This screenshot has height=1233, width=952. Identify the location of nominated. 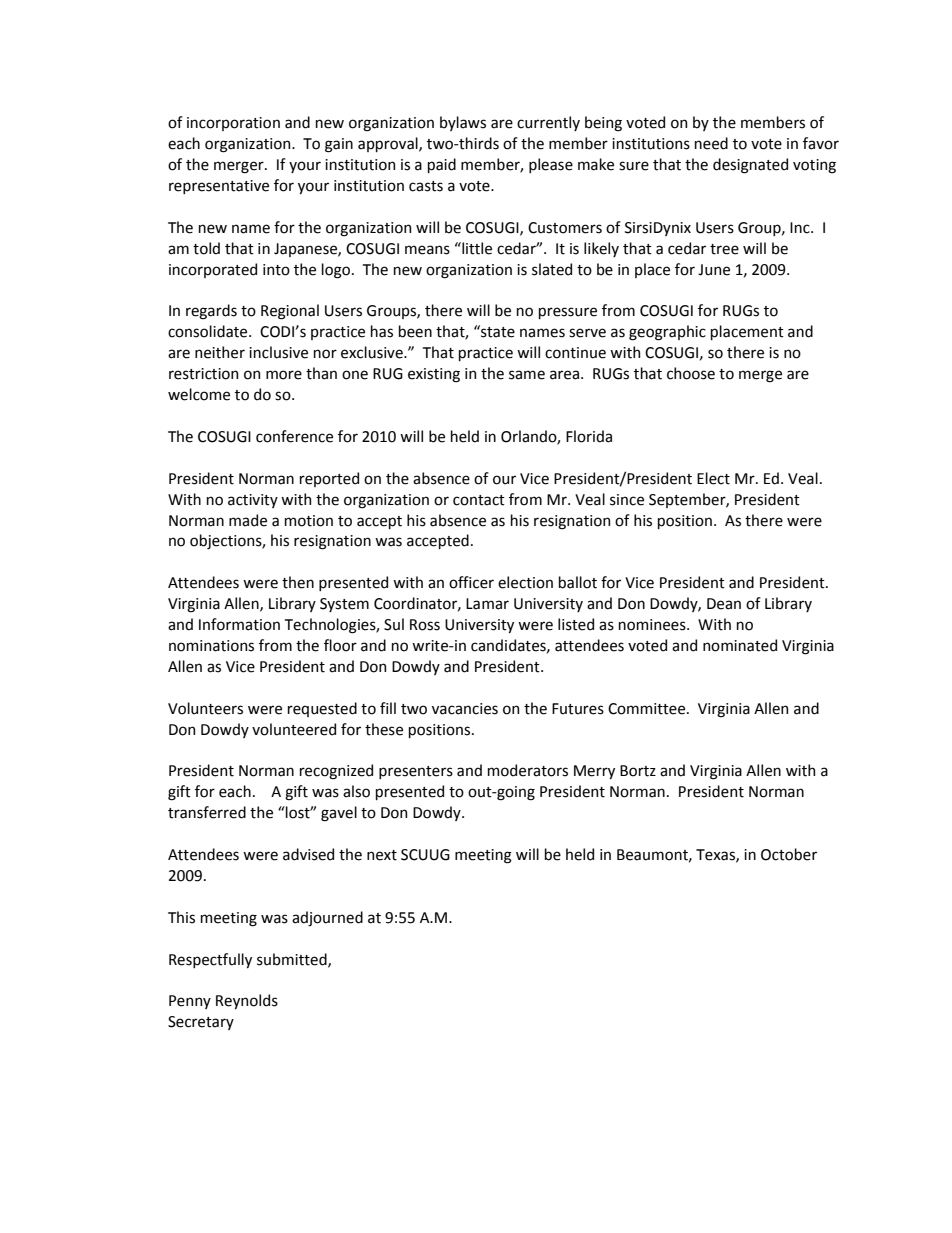
(740, 645).
